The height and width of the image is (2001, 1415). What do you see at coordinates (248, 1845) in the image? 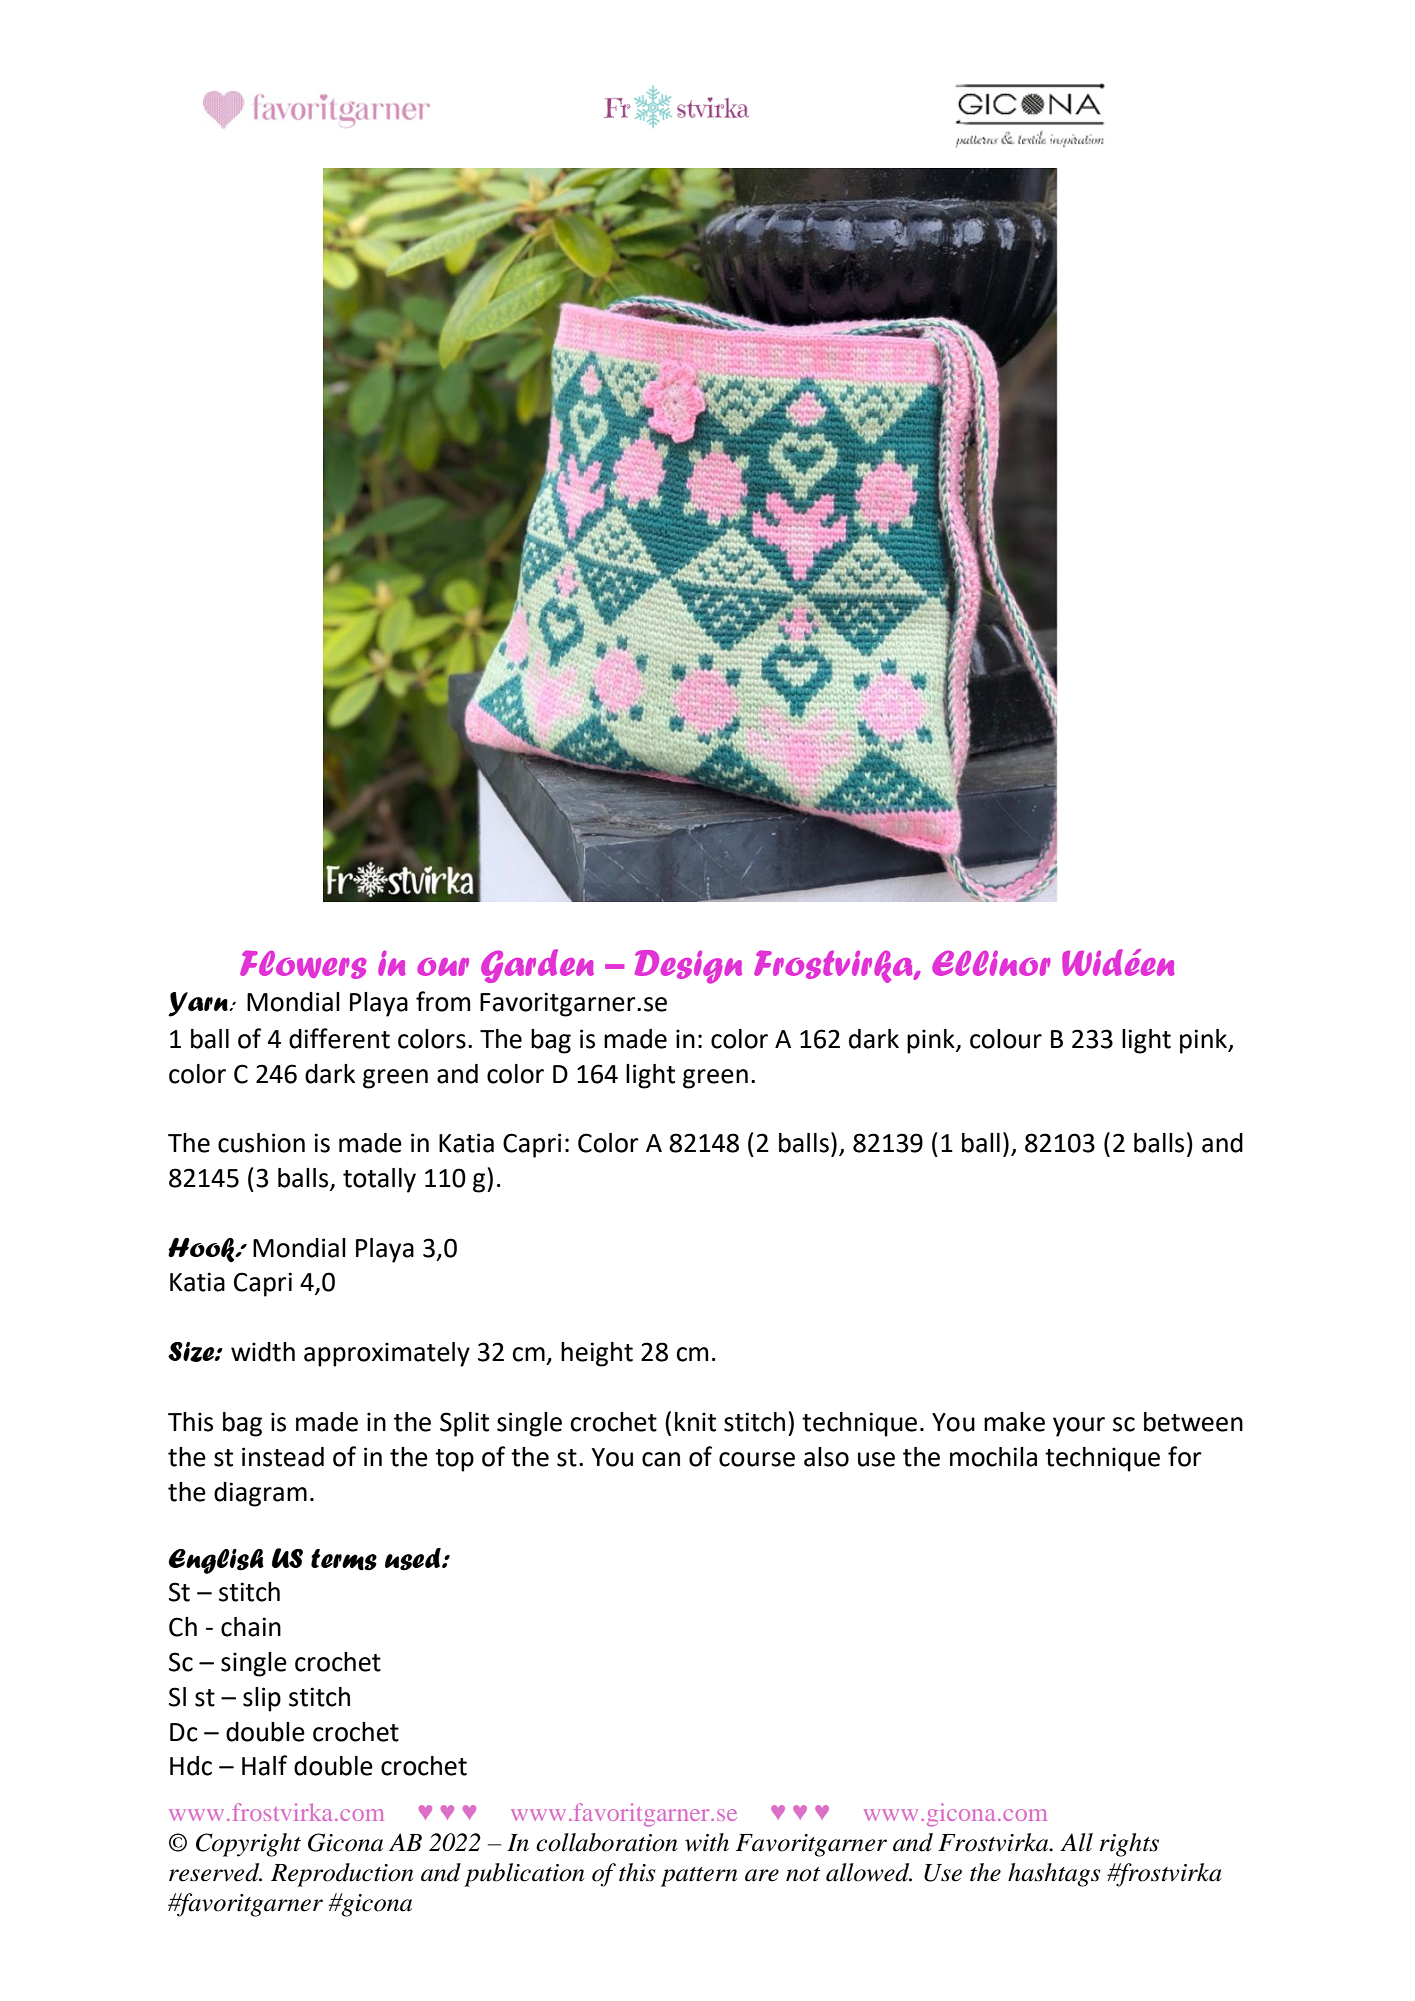
I see `Copyright` at bounding box center [248, 1845].
